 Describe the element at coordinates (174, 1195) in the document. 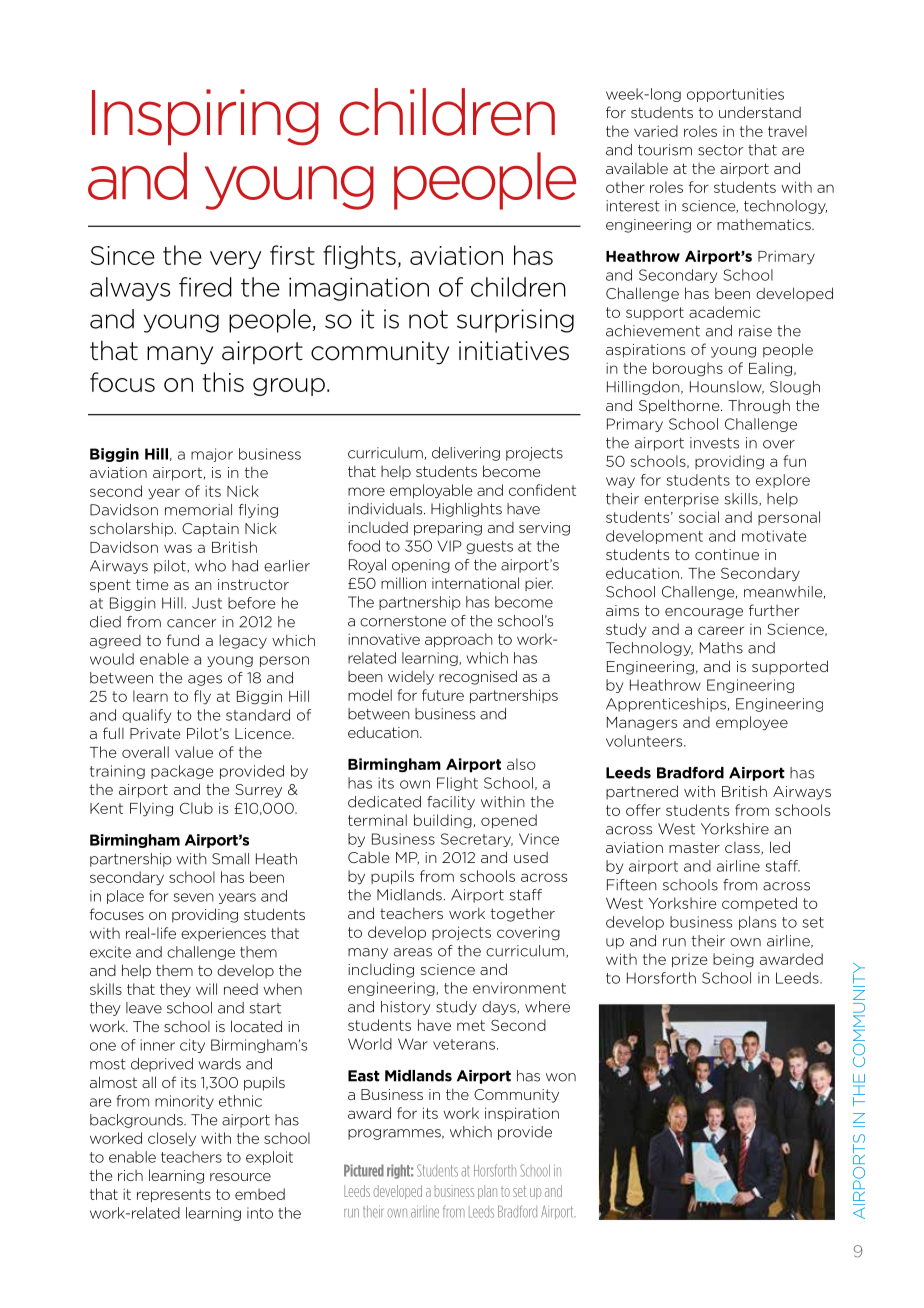

I see `represents` at that location.
